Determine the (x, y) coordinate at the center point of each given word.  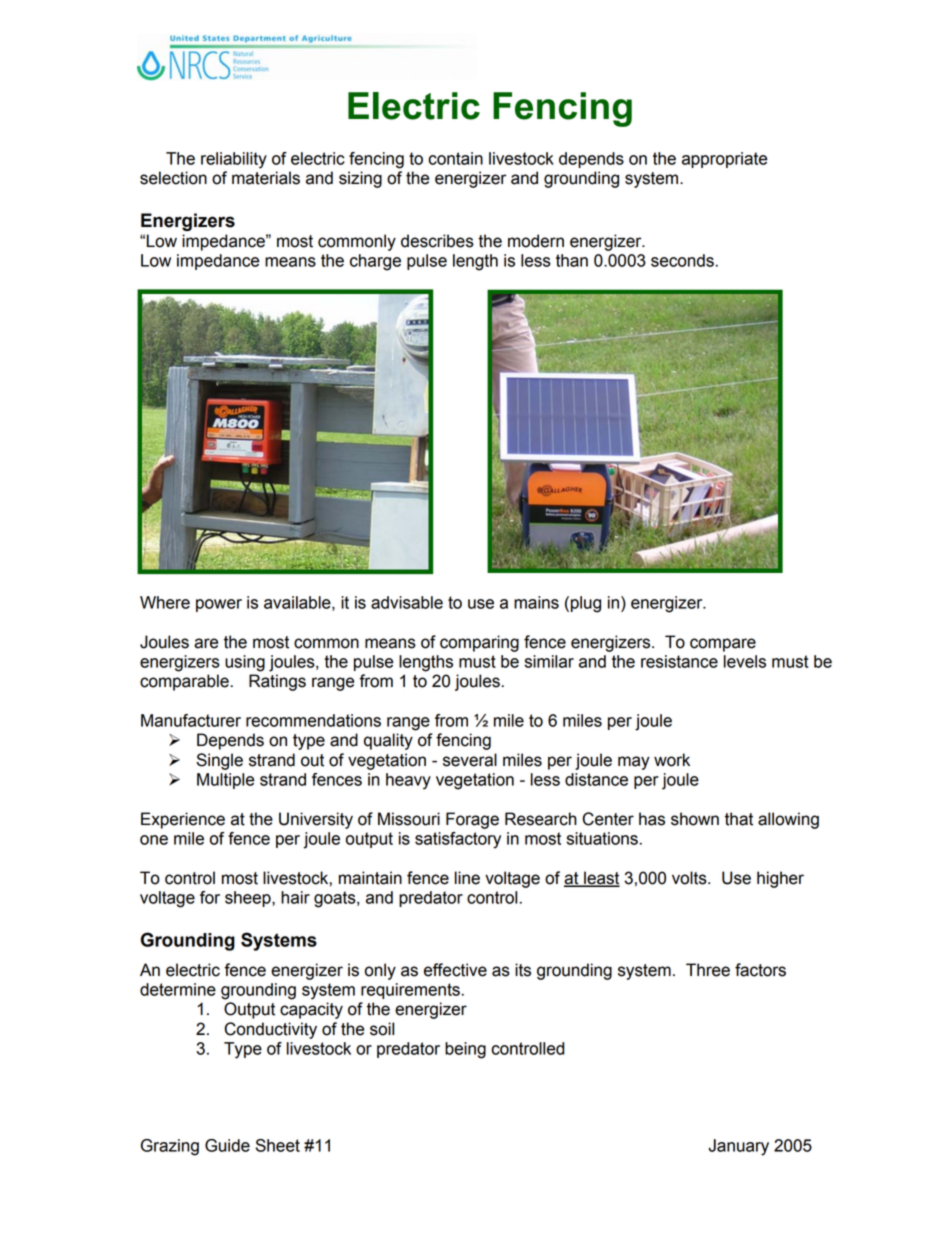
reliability (234, 160)
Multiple (225, 781)
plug (586, 604)
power (219, 605)
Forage (472, 820)
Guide (227, 1145)
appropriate (724, 160)
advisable (407, 602)
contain (455, 158)
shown (695, 819)
